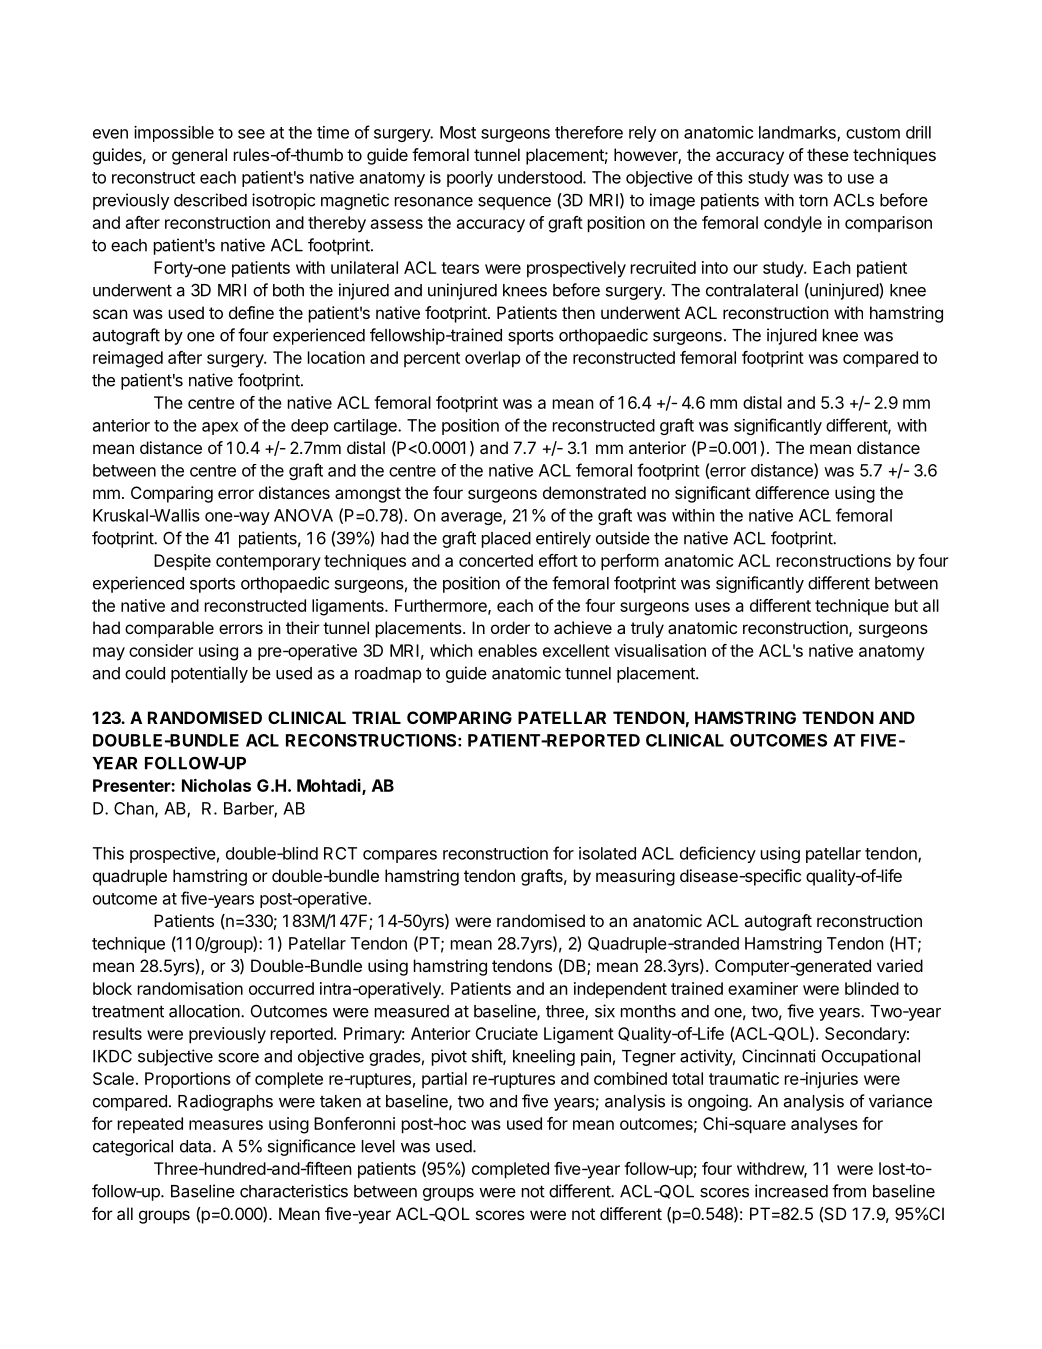 The height and width of the document is (1349, 1042). Describe the element at coordinates (190, 988) in the document. I see `randomisation` at that location.
